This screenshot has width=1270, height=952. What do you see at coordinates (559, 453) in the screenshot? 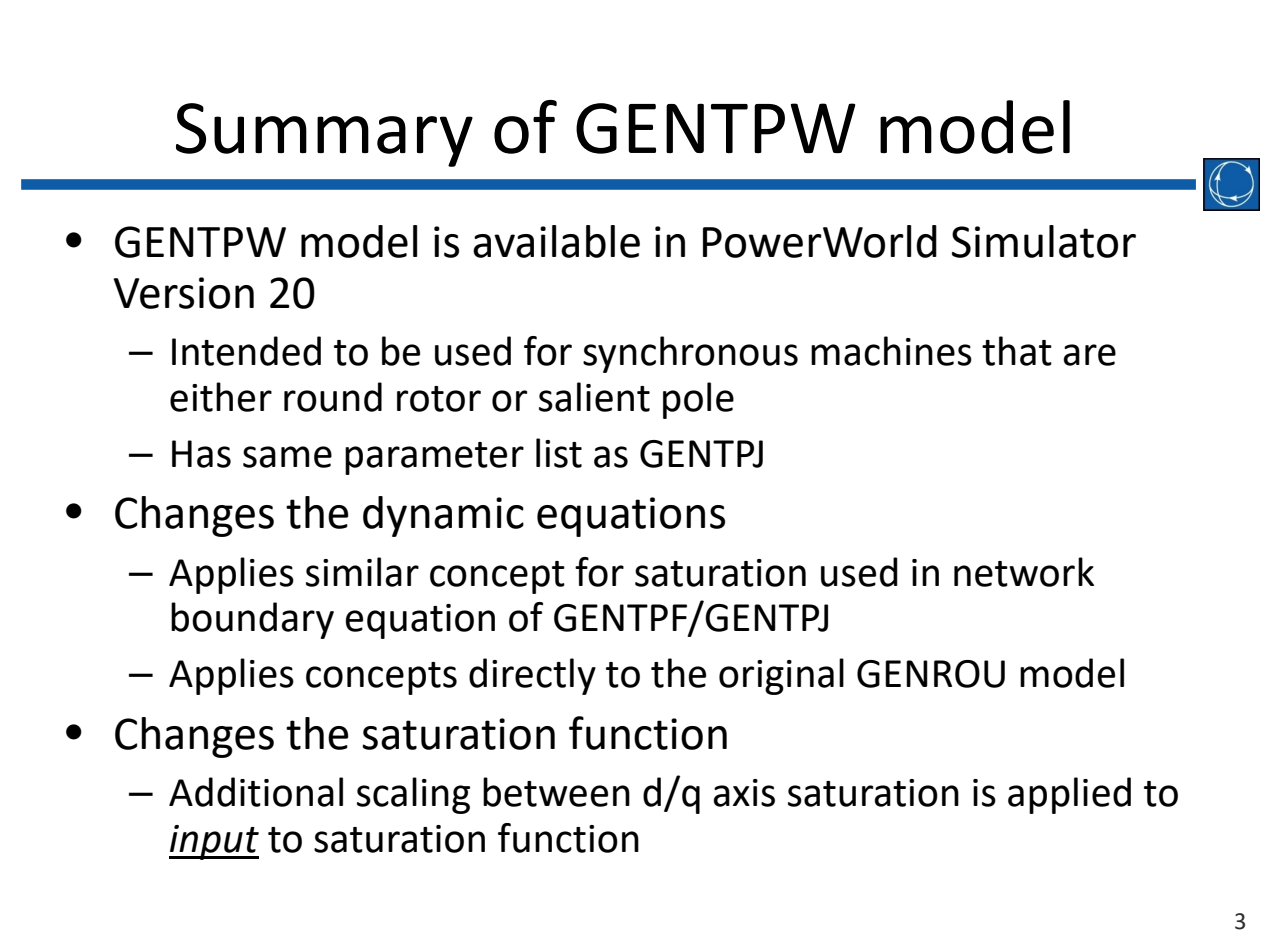
I see `list` at bounding box center [559, 453].
